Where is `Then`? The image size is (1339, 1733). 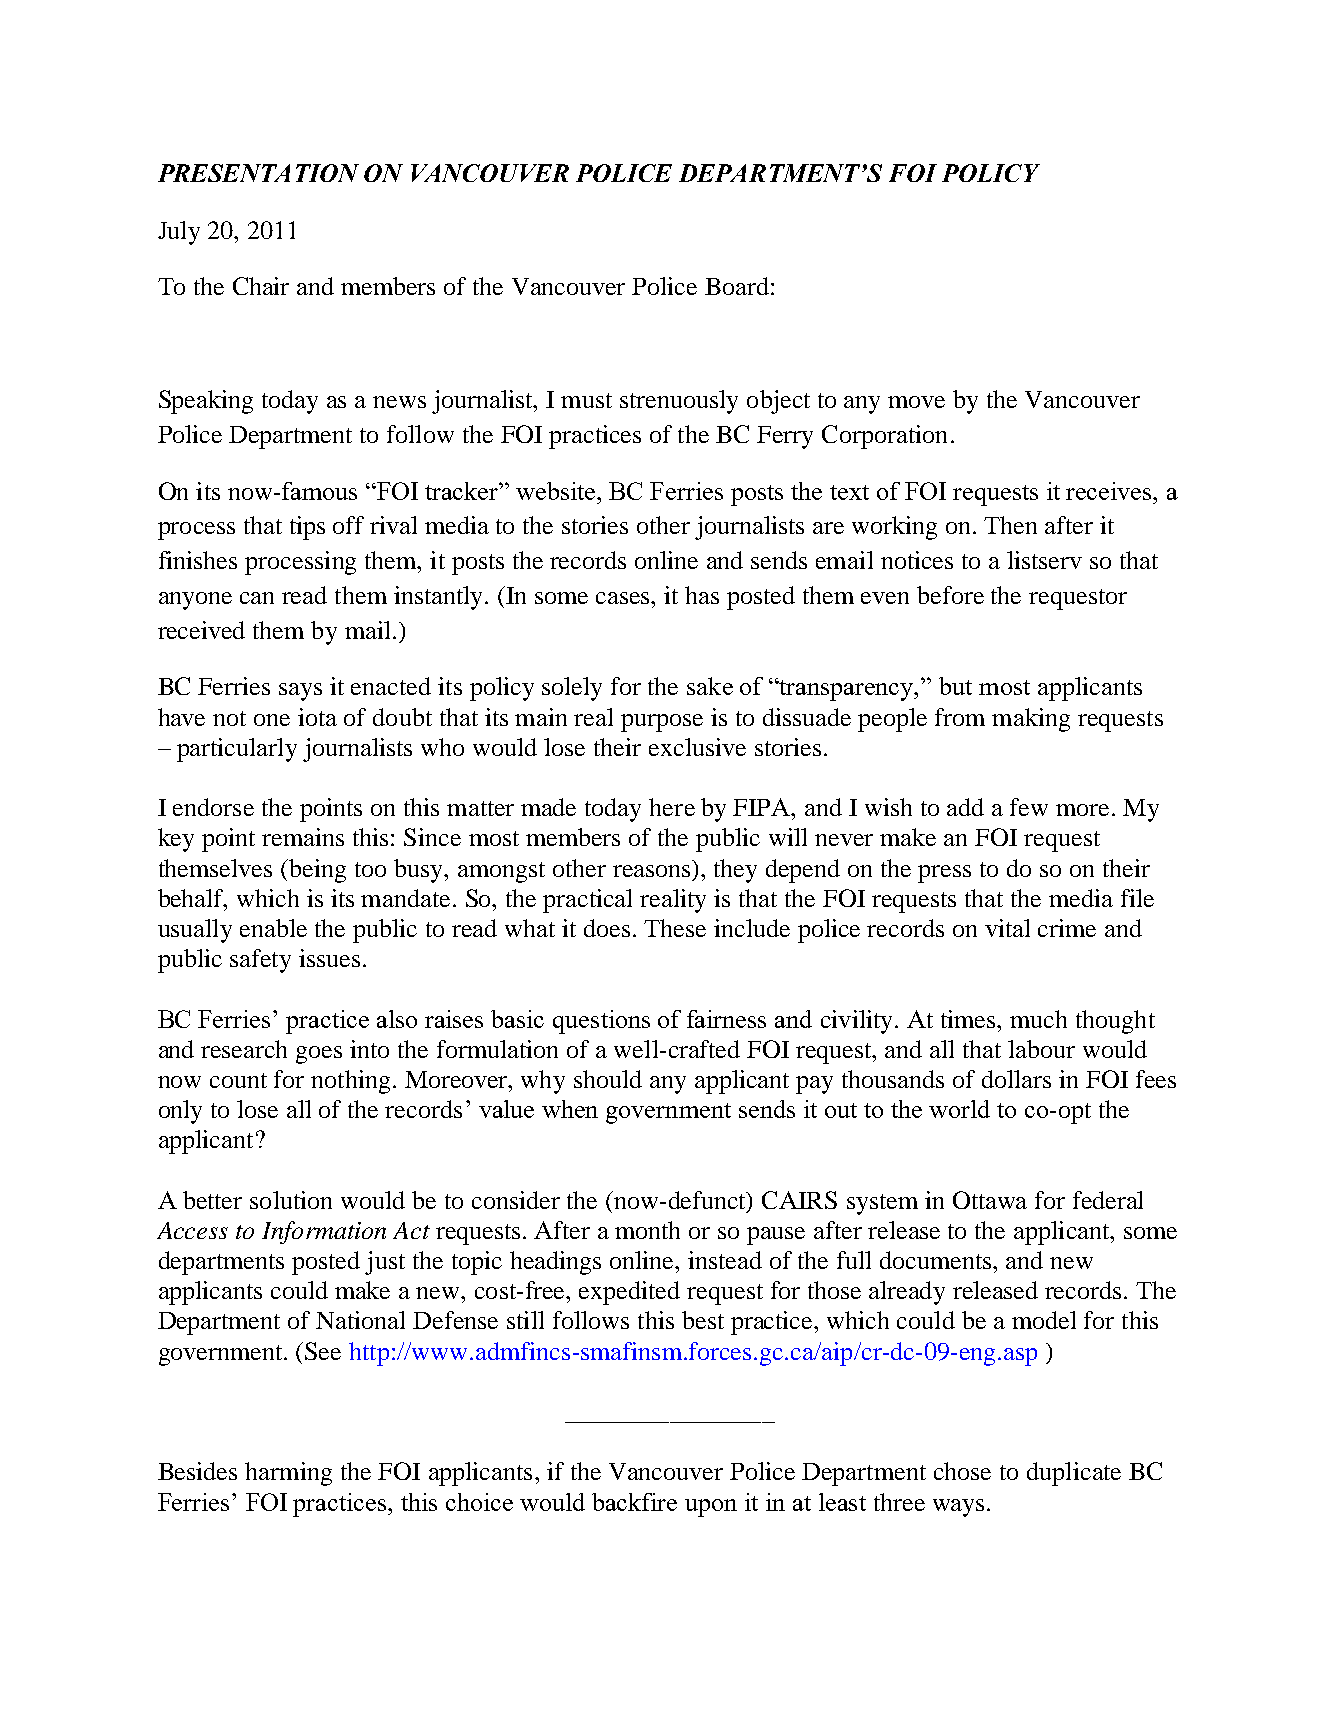 Then is located at coordinates (1010, 525).
